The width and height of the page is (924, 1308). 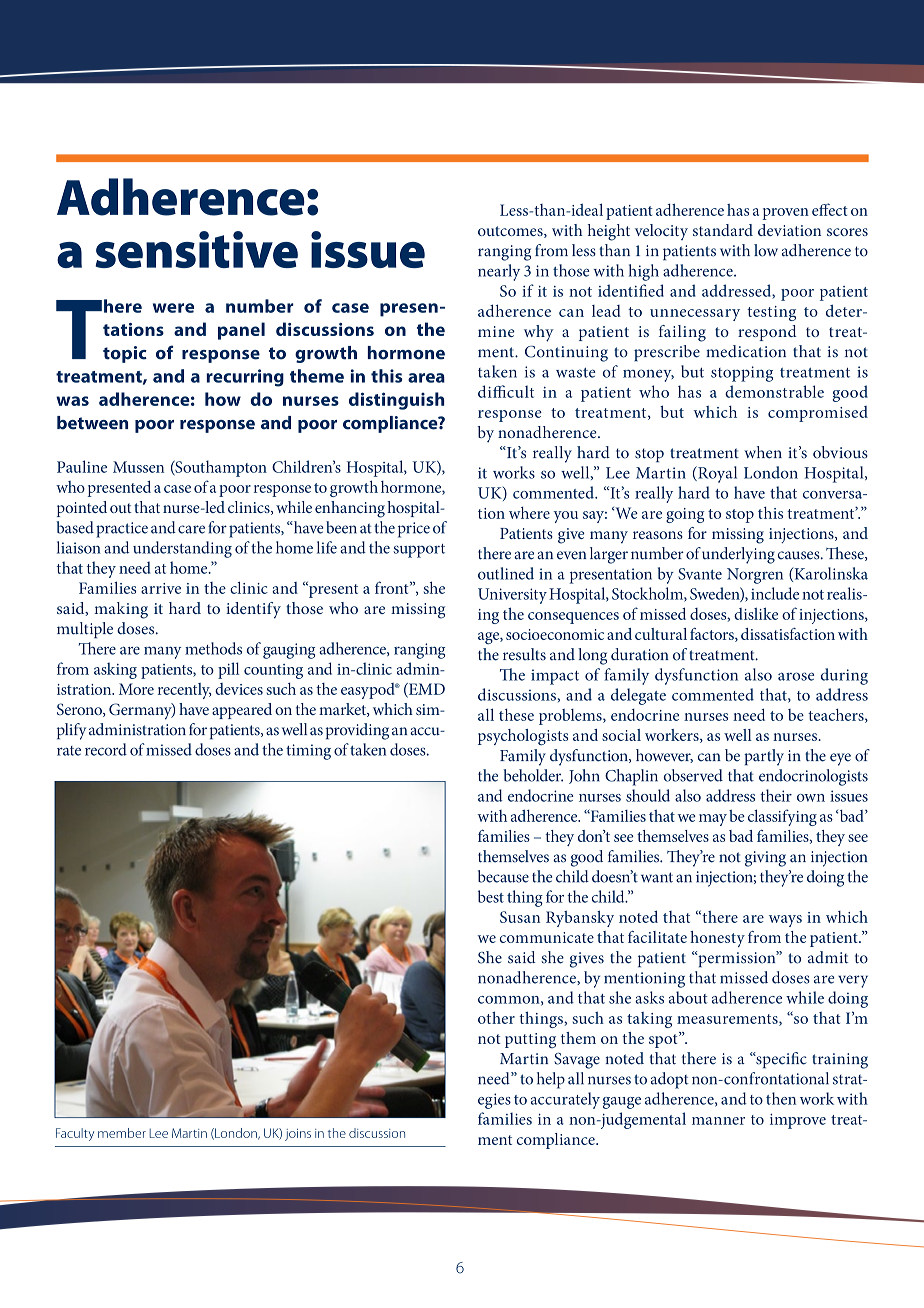 I want to click on outcomes, so click(x=511, y=232).
